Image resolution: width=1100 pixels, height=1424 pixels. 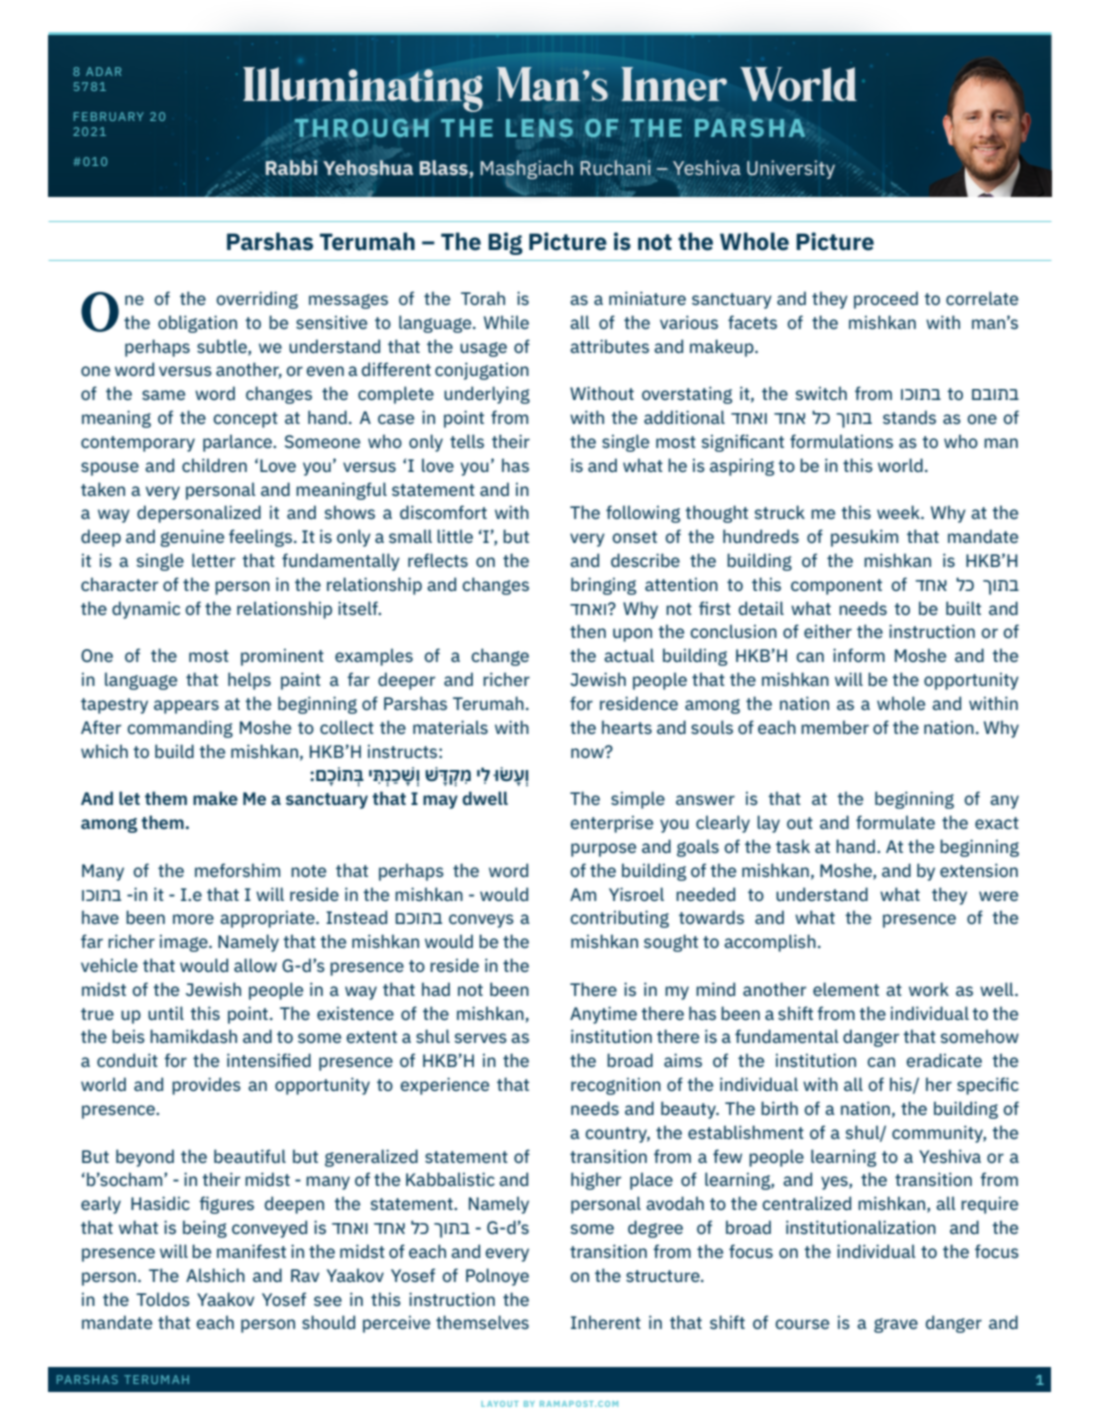 I want to click on until, so click(x=166, y=1013).
